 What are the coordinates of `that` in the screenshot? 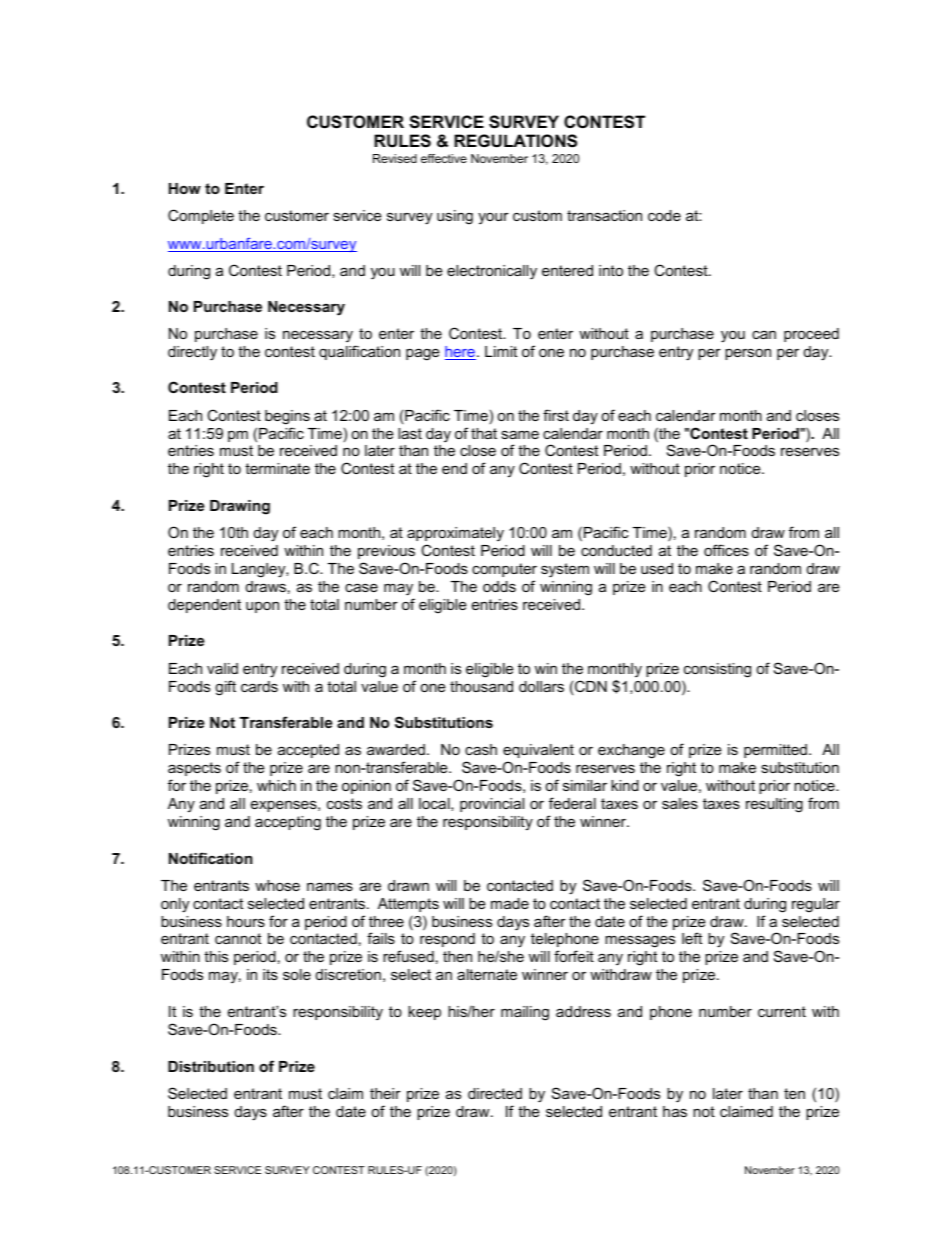 It's located at (484, 433).
